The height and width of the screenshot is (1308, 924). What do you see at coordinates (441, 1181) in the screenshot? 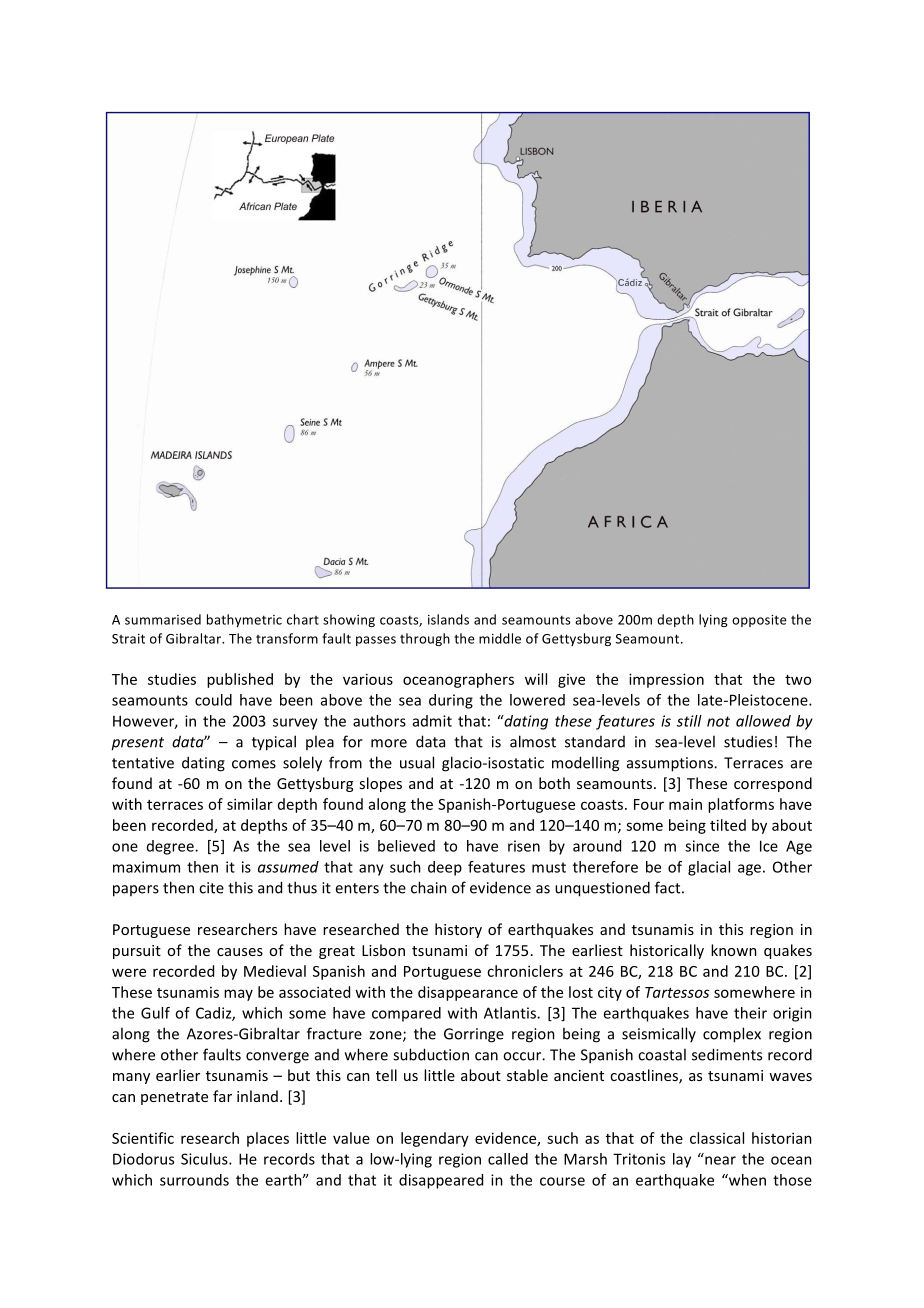
I see `disappeared` at bounding box center [441, 1181].
